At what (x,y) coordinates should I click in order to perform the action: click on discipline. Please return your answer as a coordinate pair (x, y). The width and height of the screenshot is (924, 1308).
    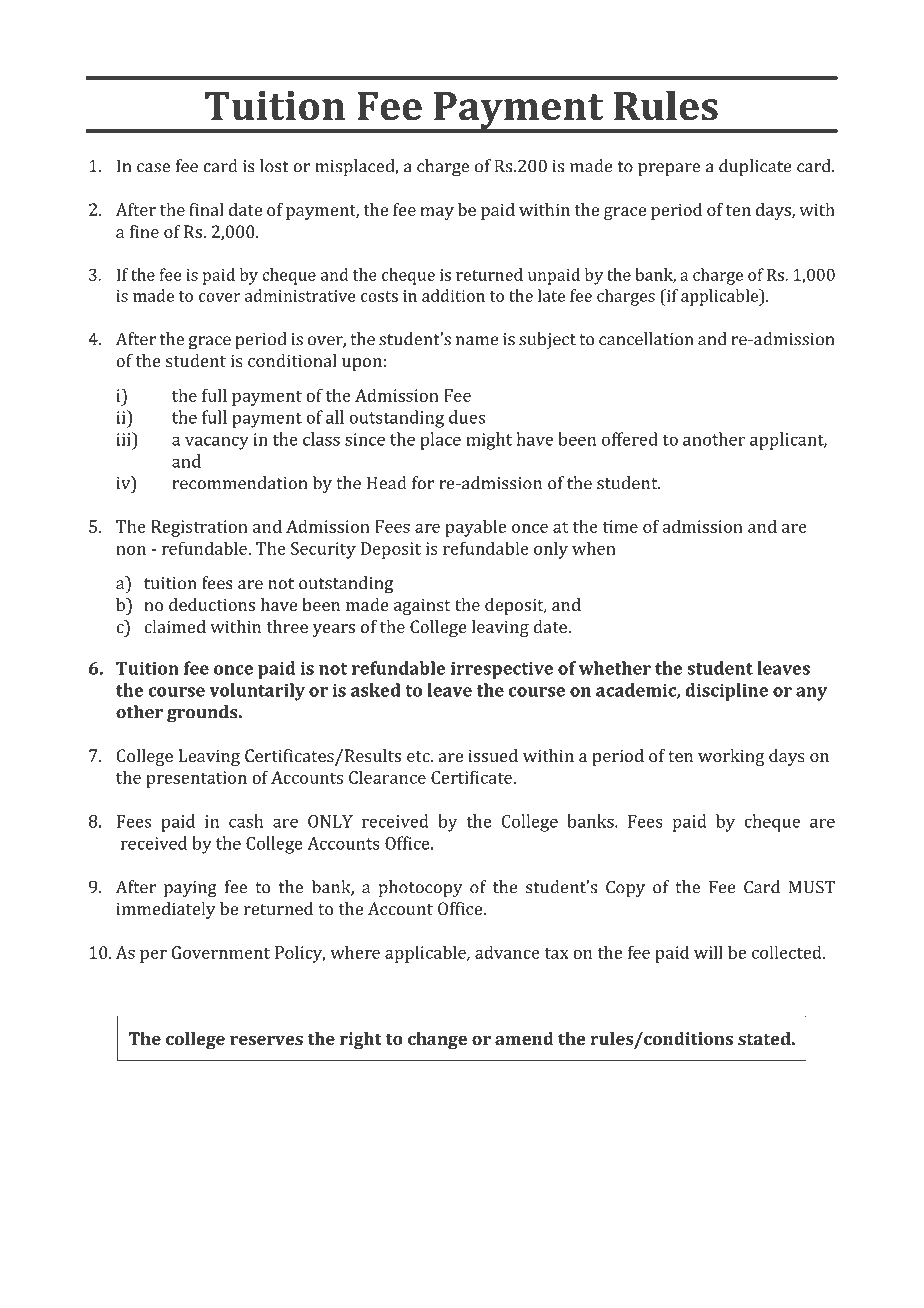
    Looking at the image, I should click on (726, 692).
